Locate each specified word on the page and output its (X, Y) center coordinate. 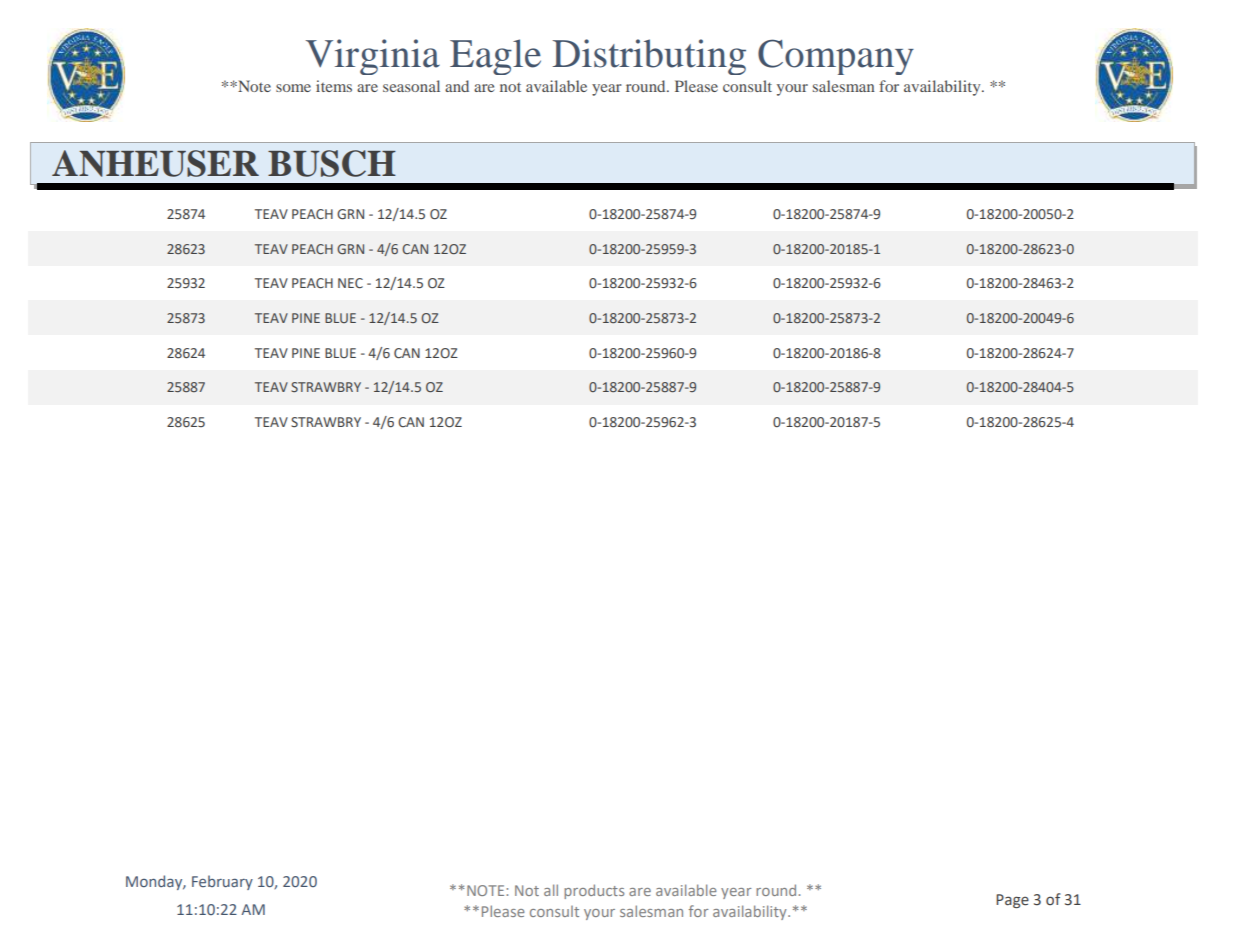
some (293, 88)
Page (1012, 901)
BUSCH (332, 163)
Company (836, 57)
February (222, 882)
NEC (350, 283)
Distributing (649, 57)
